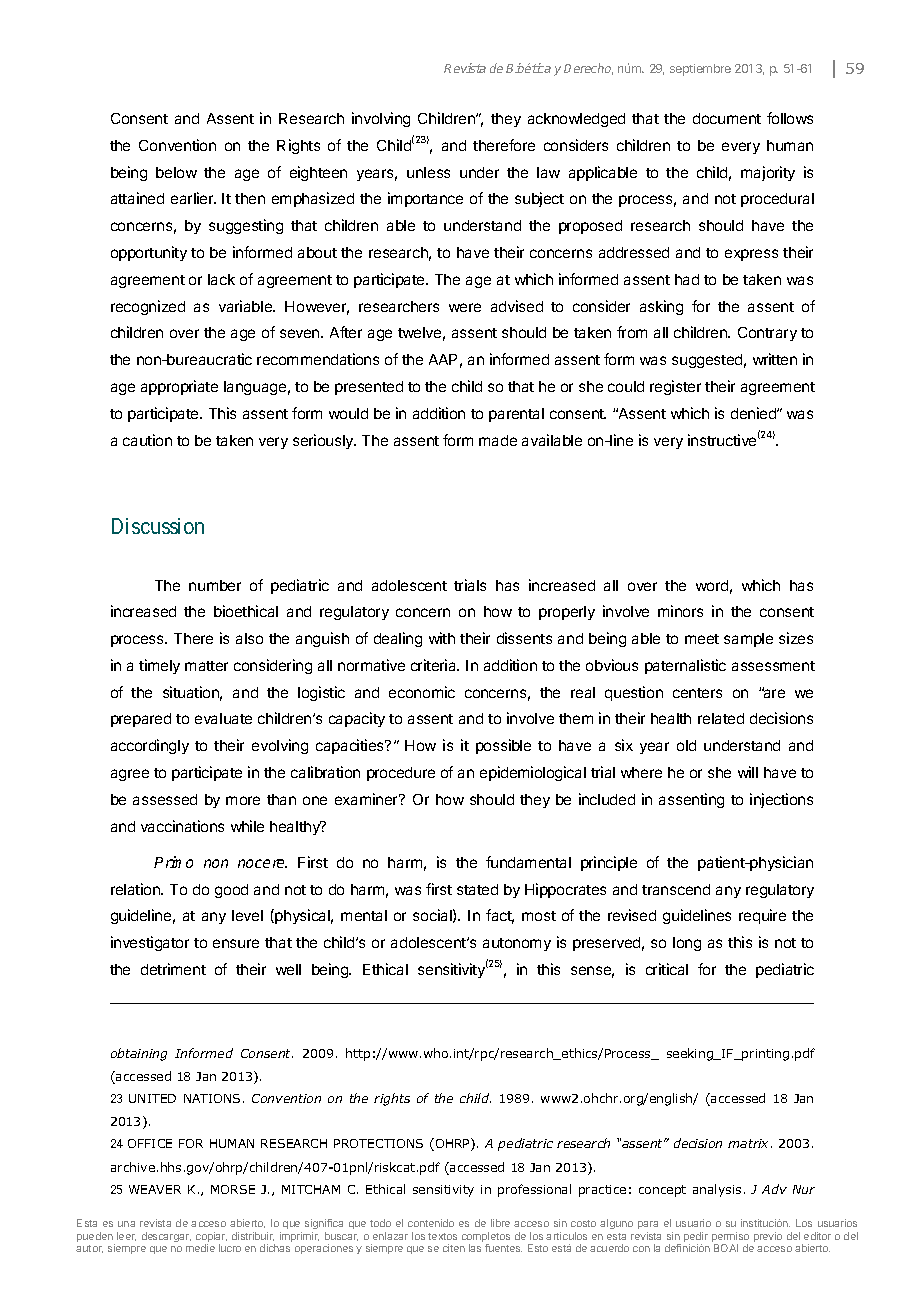  Describe the element at coordinates (159, 666) in the page. I see `timely` at that location.
